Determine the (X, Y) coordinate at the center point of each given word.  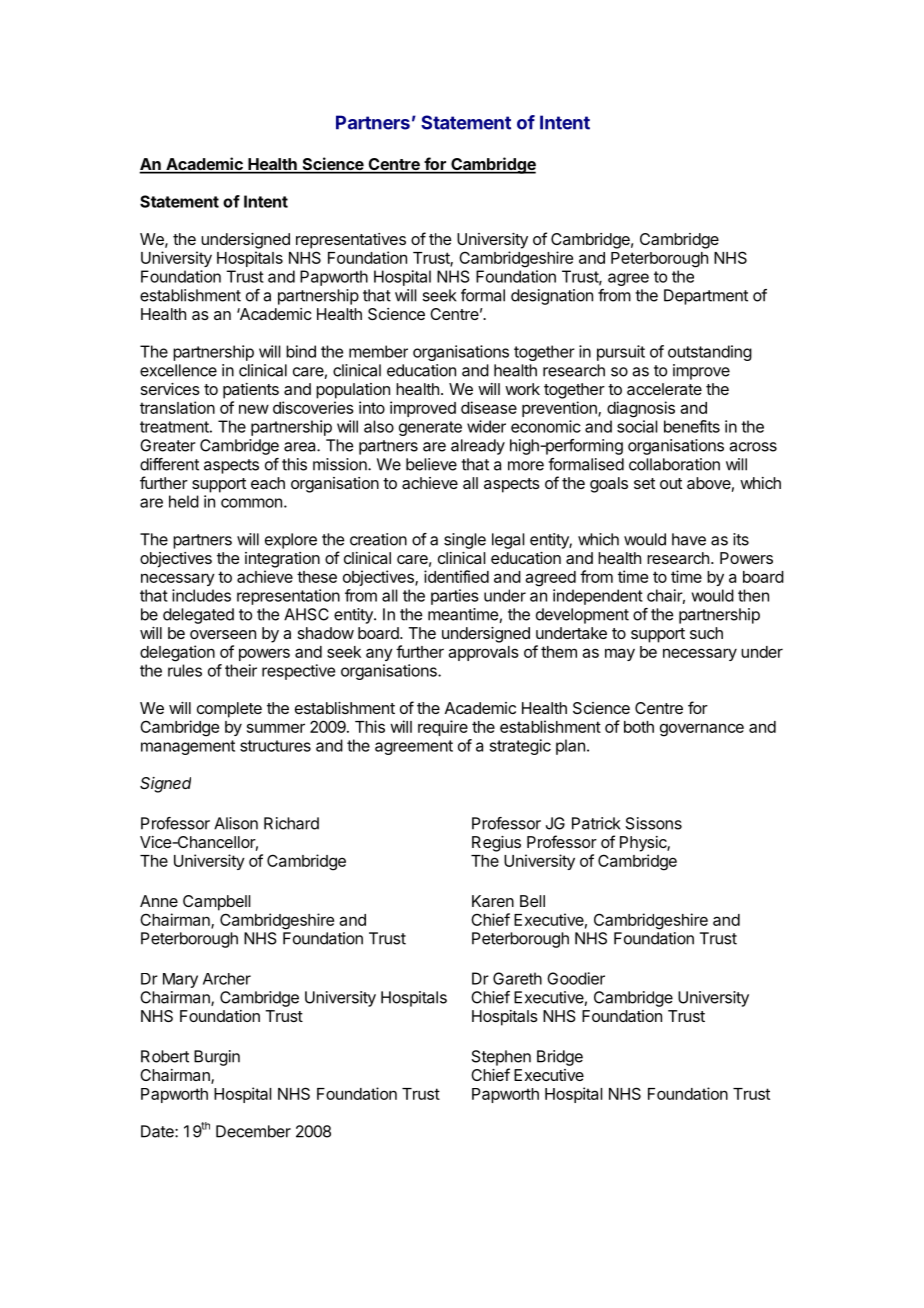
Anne (159, 901)
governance (702, 730)
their (241, 670)
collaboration (674, 464)
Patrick (596, 823)
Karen (493, 901)
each (268, 483)
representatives (351, 241)
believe (431, 464)
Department (706, 297)
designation (552, 297)
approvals (483, 653)
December (253, 1131)
